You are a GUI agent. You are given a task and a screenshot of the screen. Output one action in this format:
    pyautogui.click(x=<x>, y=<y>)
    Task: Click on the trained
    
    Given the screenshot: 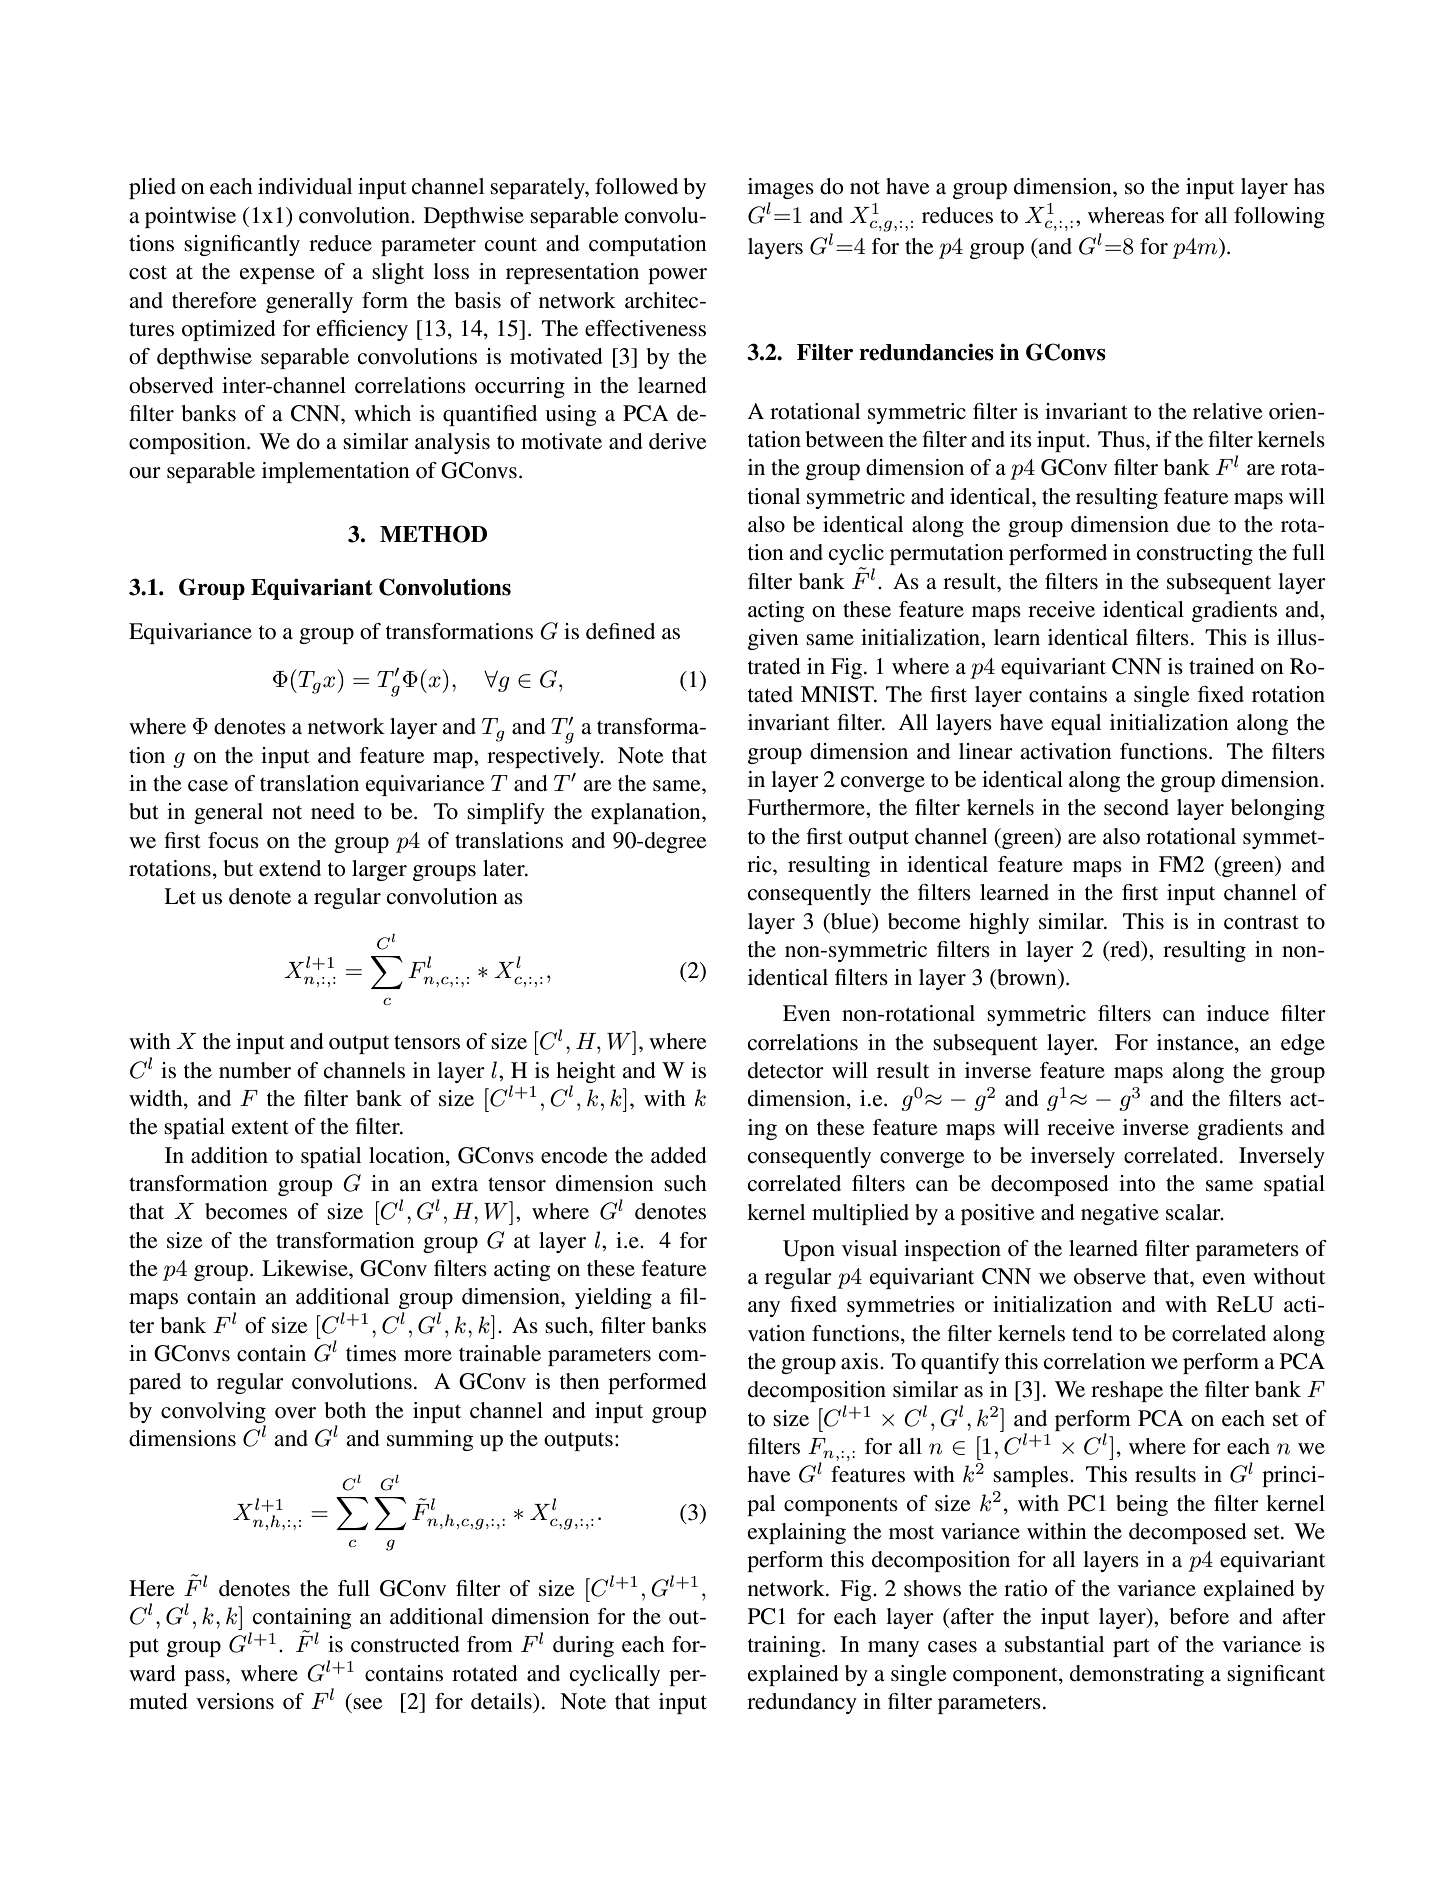 What is the action you would take?
    pyautogui.click(x=1221, y=666)
